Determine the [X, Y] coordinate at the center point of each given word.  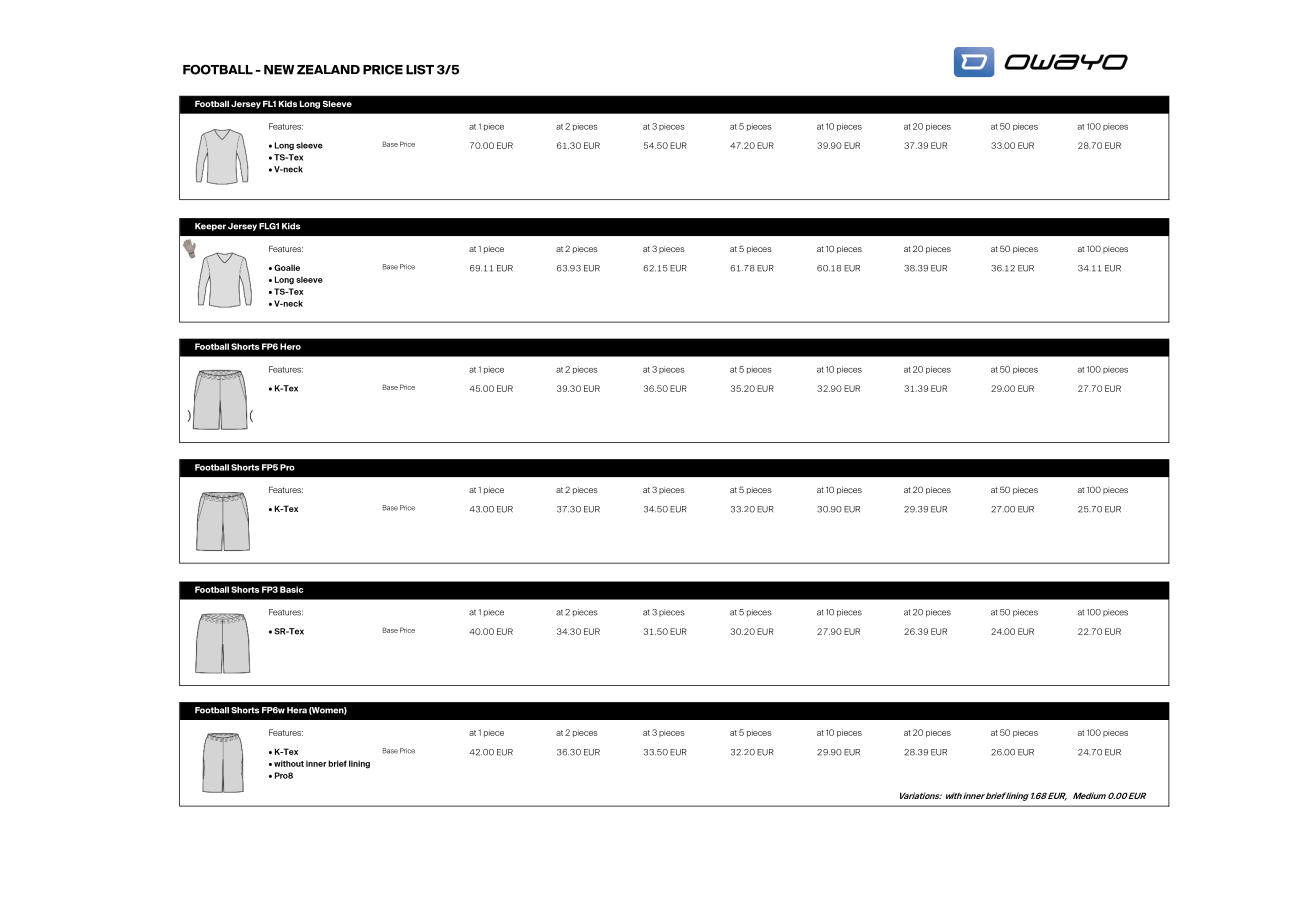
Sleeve [337, 103]
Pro [287, 467]
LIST [420, 70]
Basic [292, 589]
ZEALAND [328, 70]
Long [310, 104]
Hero [290, 346]
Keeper [210, 227]
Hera [297, 710]
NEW [279, 70]
